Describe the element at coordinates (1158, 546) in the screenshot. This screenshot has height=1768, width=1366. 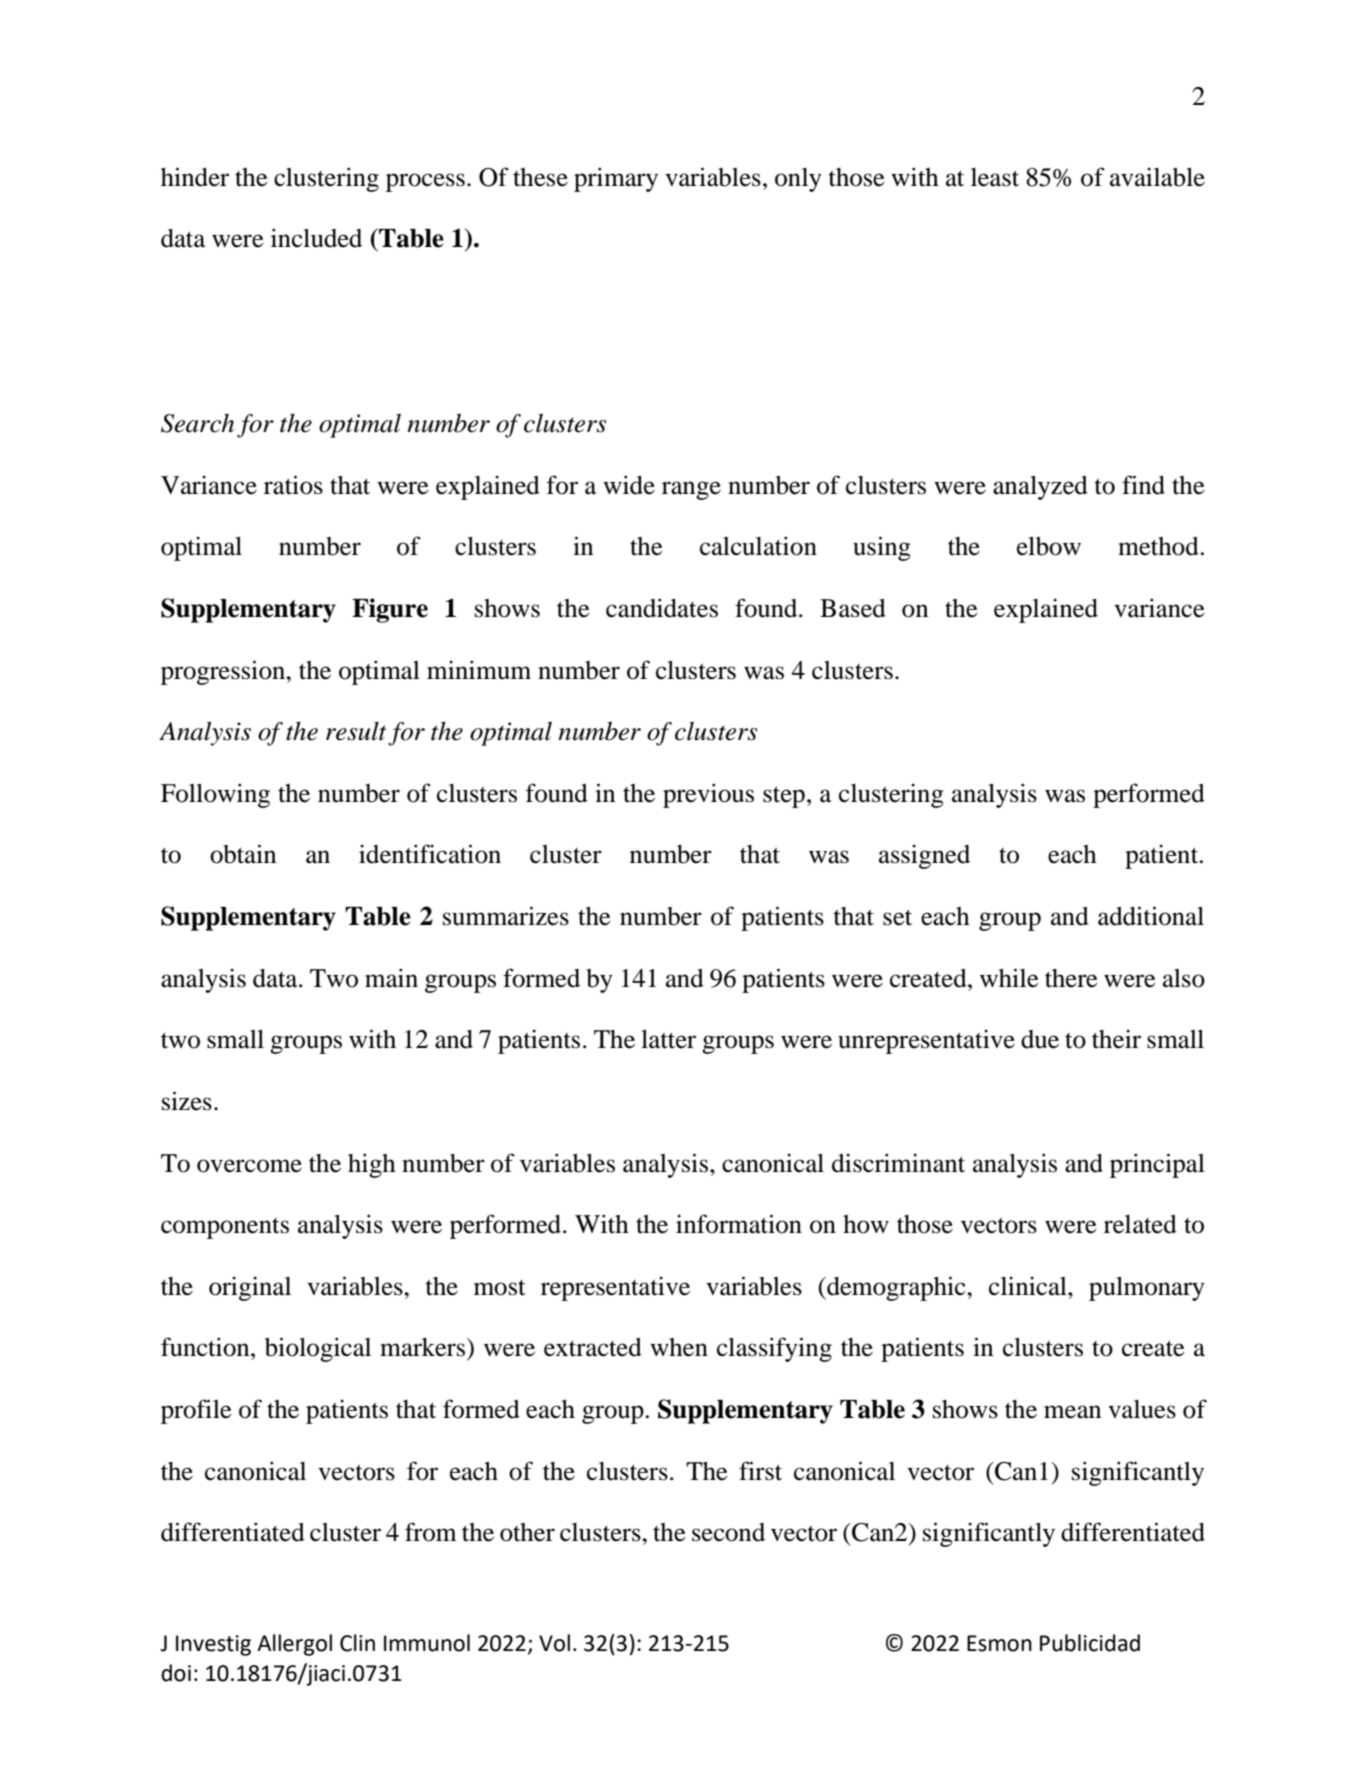
I see `method` at that location.
